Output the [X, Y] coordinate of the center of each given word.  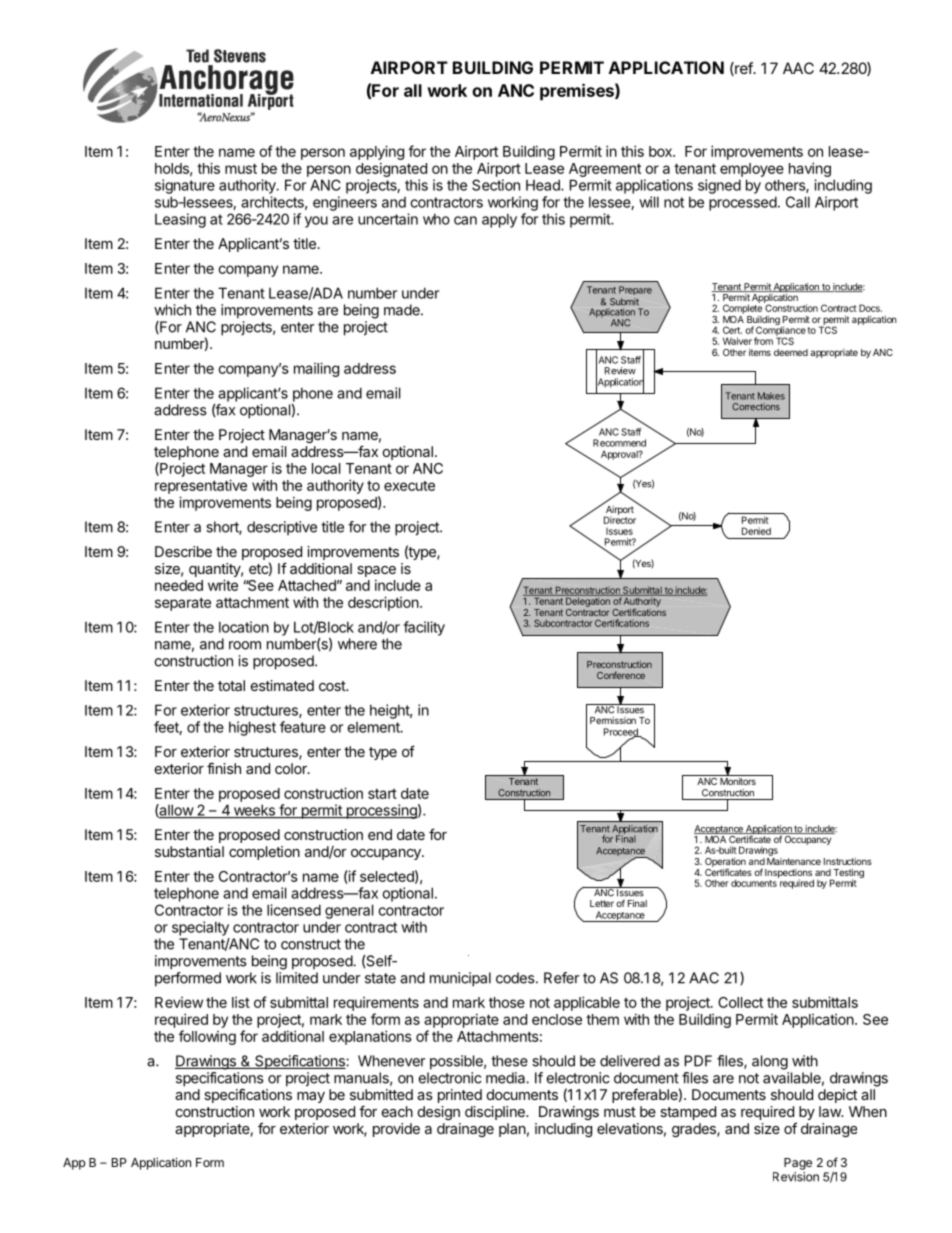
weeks [254, 811]
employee [752, 170]
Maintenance [794, 861]
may [311, 1097]
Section [496, 185]
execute [409, 486]
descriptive [282, 528]
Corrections [756, 407]
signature [185, 186]
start [382, 793]
